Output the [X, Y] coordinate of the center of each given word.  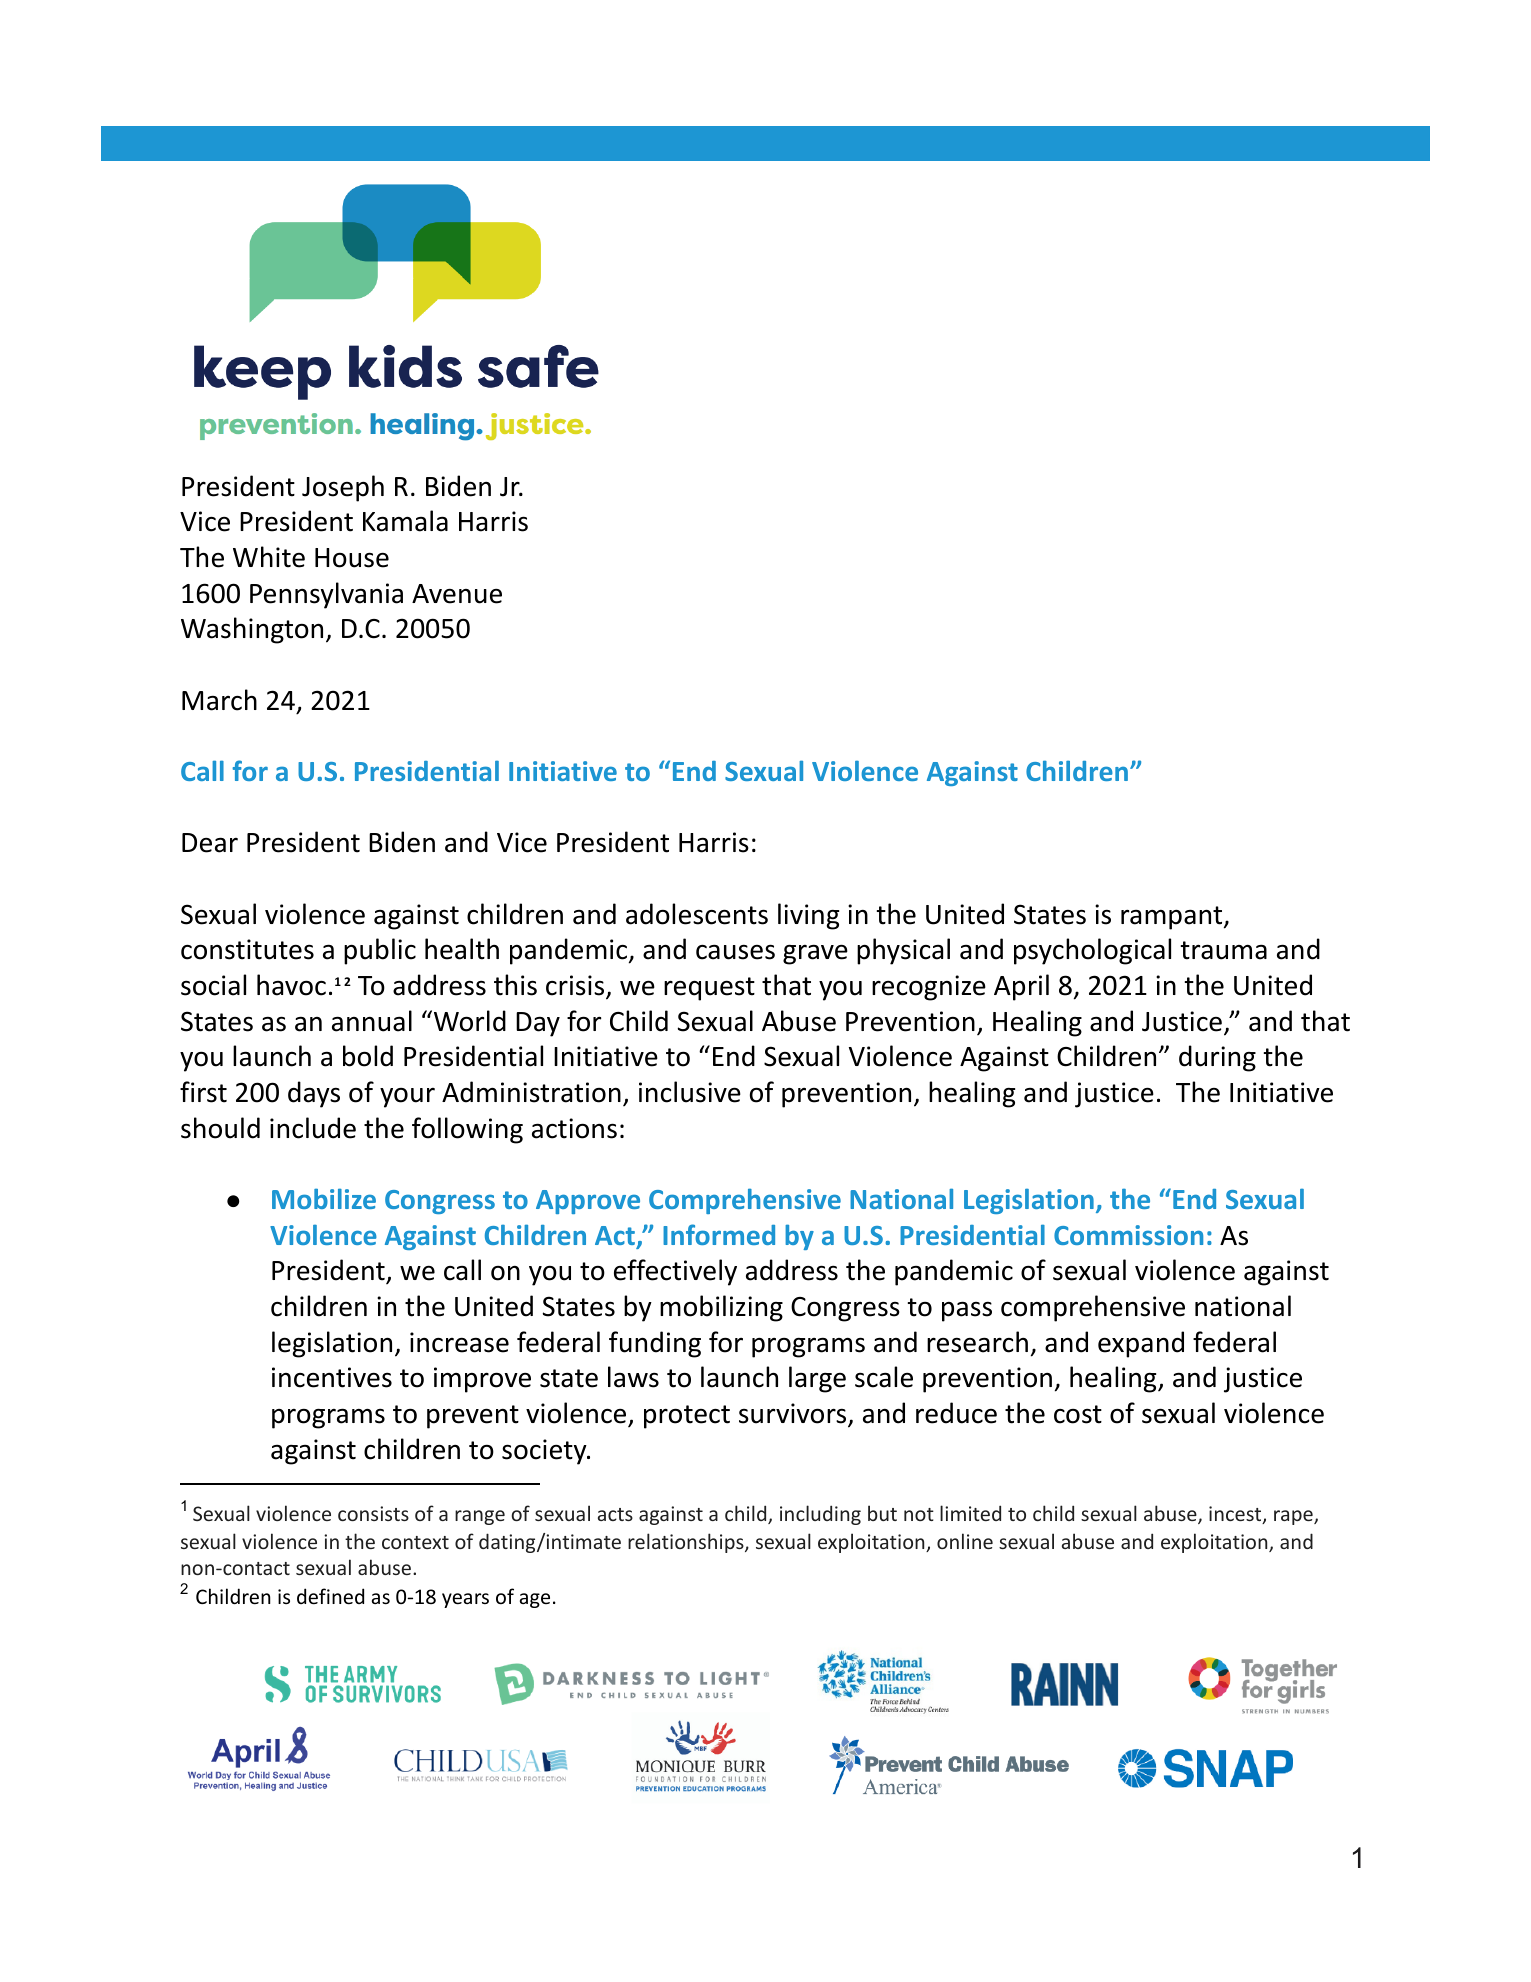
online [965, 1541]
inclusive [690, 1092]
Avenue [457, 594]
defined [330, 1596]
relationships [687, 1543]
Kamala [405, 521]
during [1217, 1058]
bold [368, 1056]
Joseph [343, 488]
